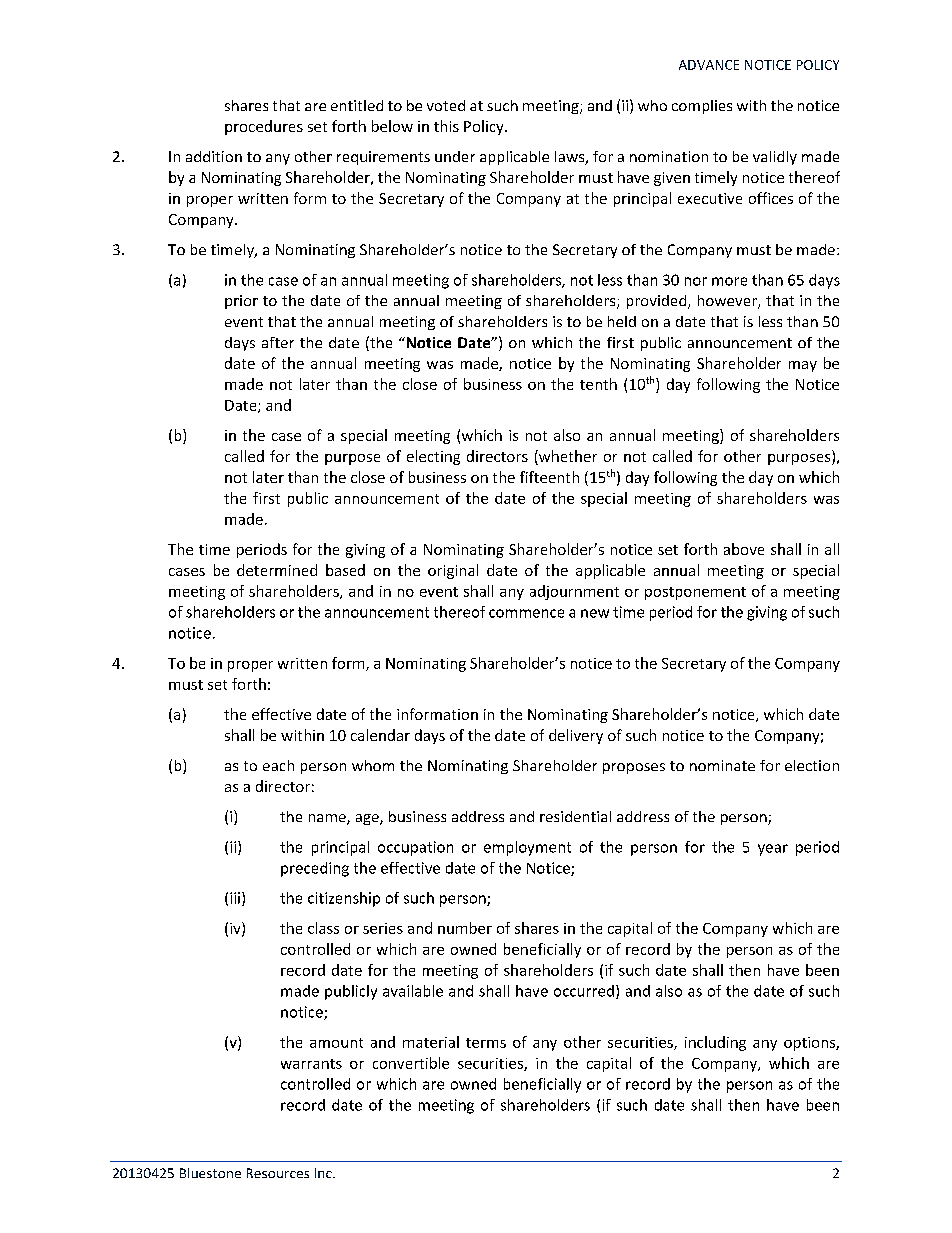 This screenshot has width=952, height=1233. What do you see at coordinates (264, 127) in the screenshot?
I see `procedures` at bounding box center [264, 127].
